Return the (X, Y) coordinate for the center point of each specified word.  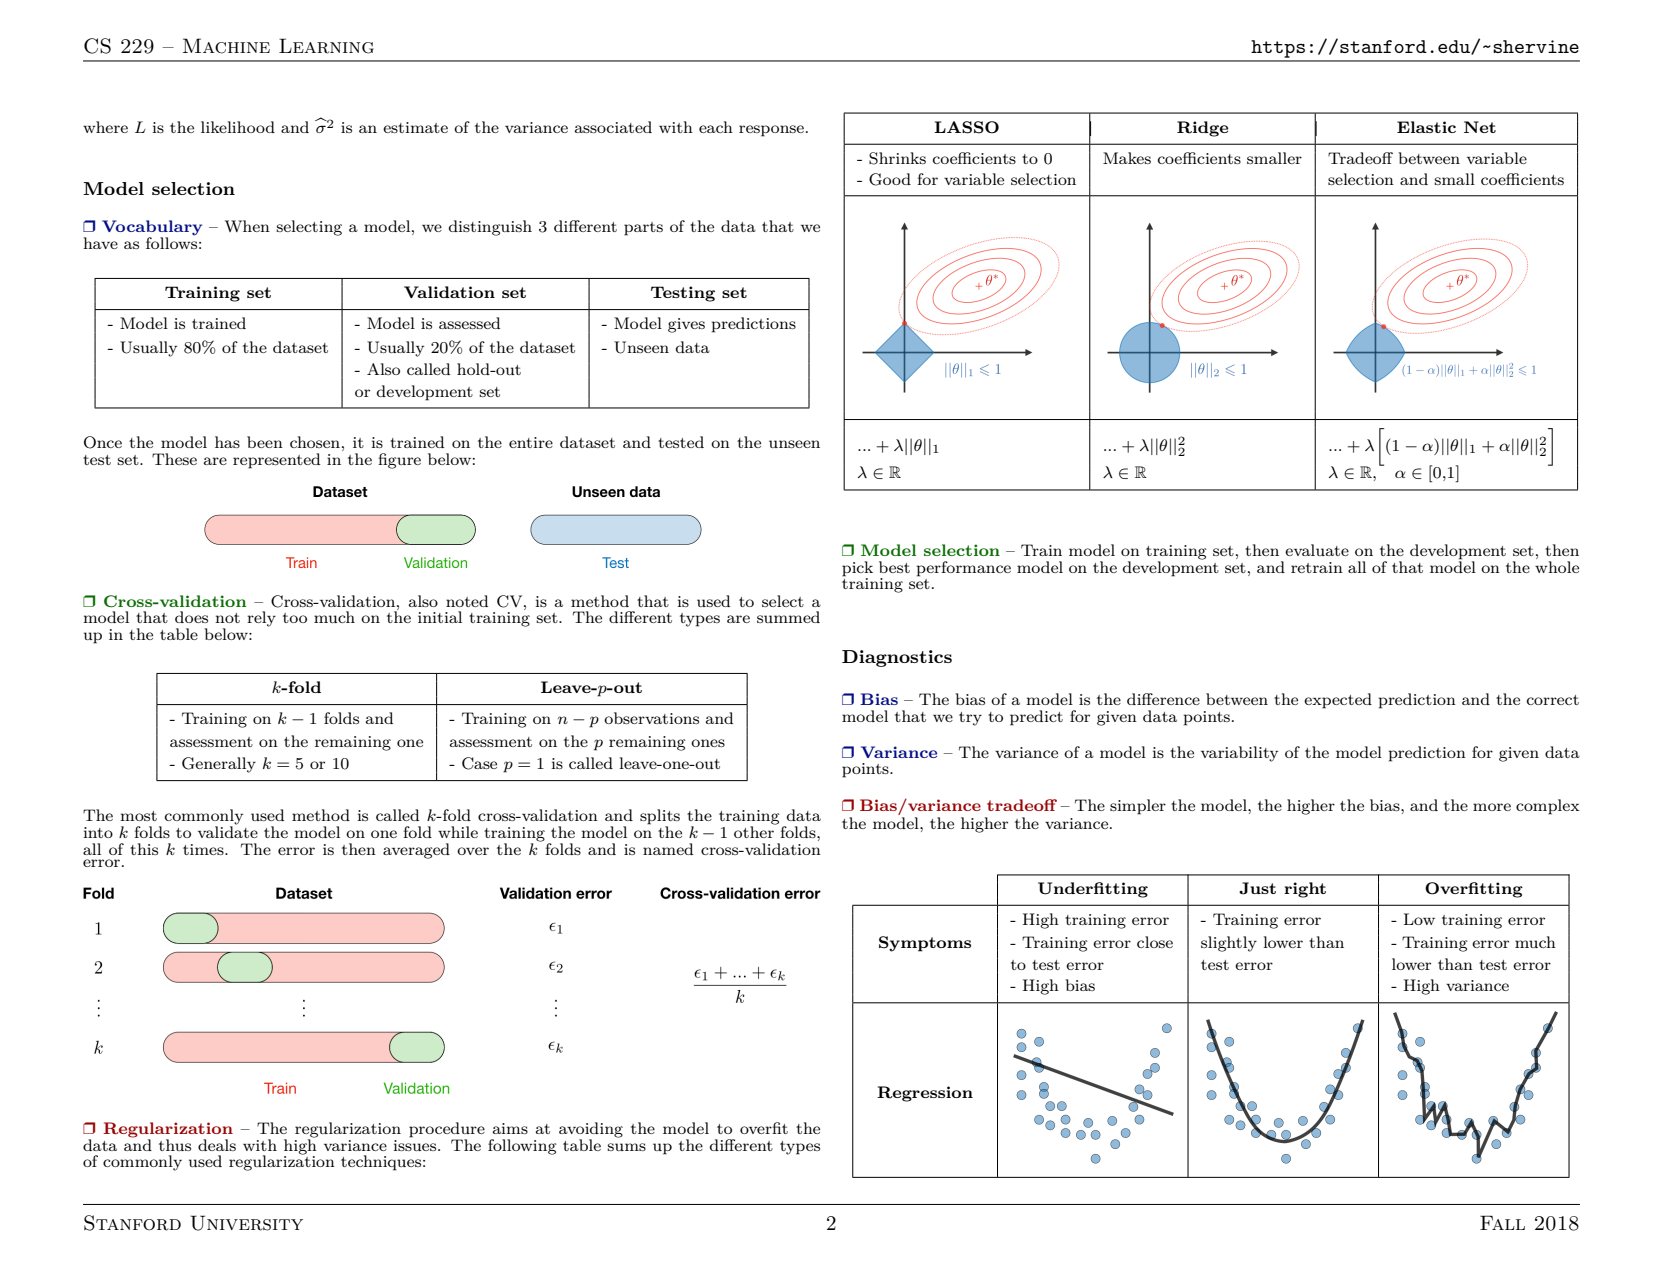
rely (261, 619)
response (771, 131)
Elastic (1426, 127)
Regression (925, 1094)
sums (626, 1147)
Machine (226, 46)
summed (788, 617)
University (246, 1223)
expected (1338, 701)
